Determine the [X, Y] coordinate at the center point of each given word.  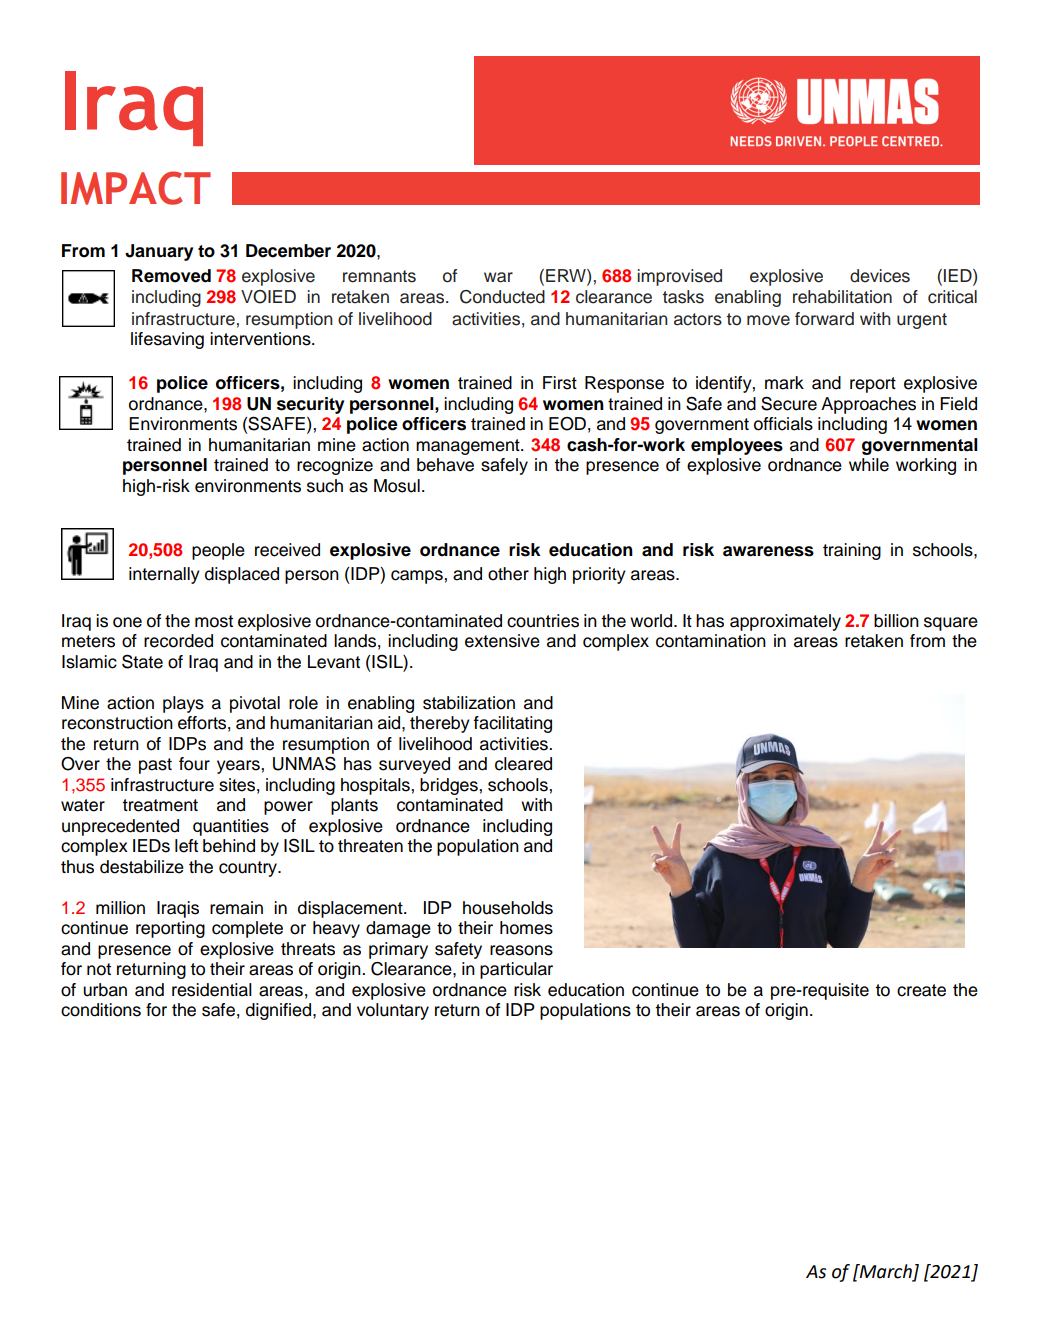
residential [212, 990]
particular [516, 970]
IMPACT [136, 188]
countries [543, 621]
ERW [567, 275]
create [921, 990]
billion [896, 621]
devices [880, 276]
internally [164, 575]
